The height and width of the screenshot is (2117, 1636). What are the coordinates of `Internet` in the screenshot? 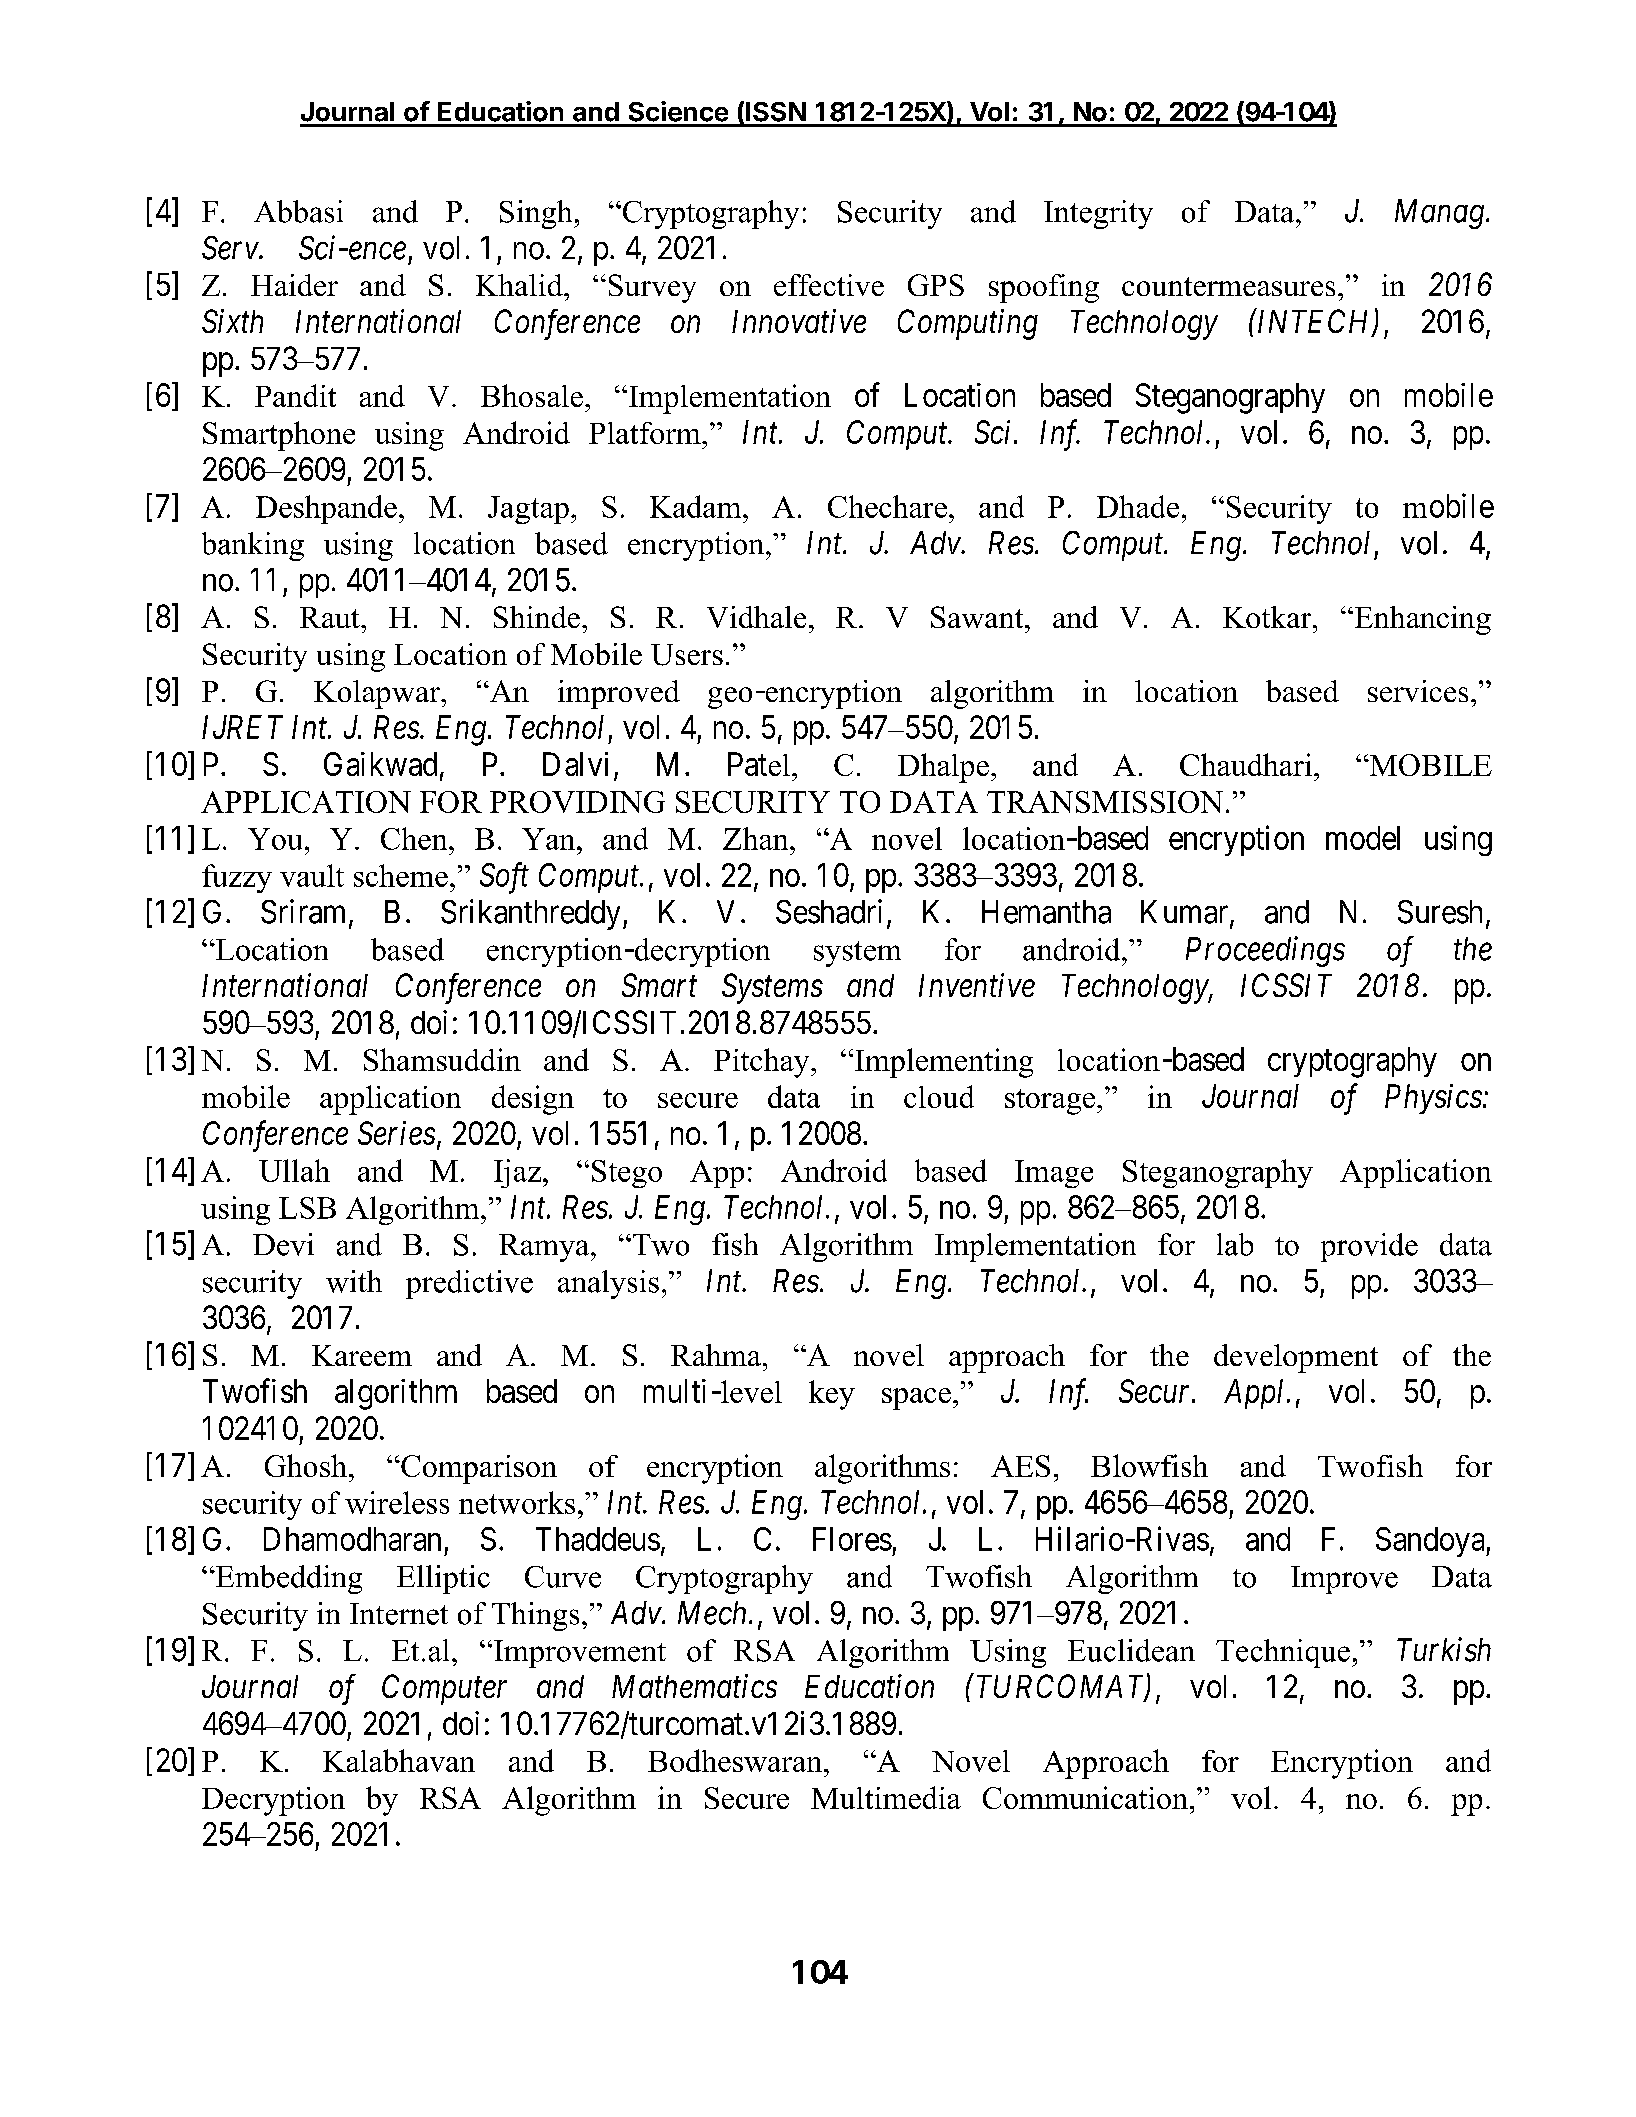 It's located at (399, 1614).
